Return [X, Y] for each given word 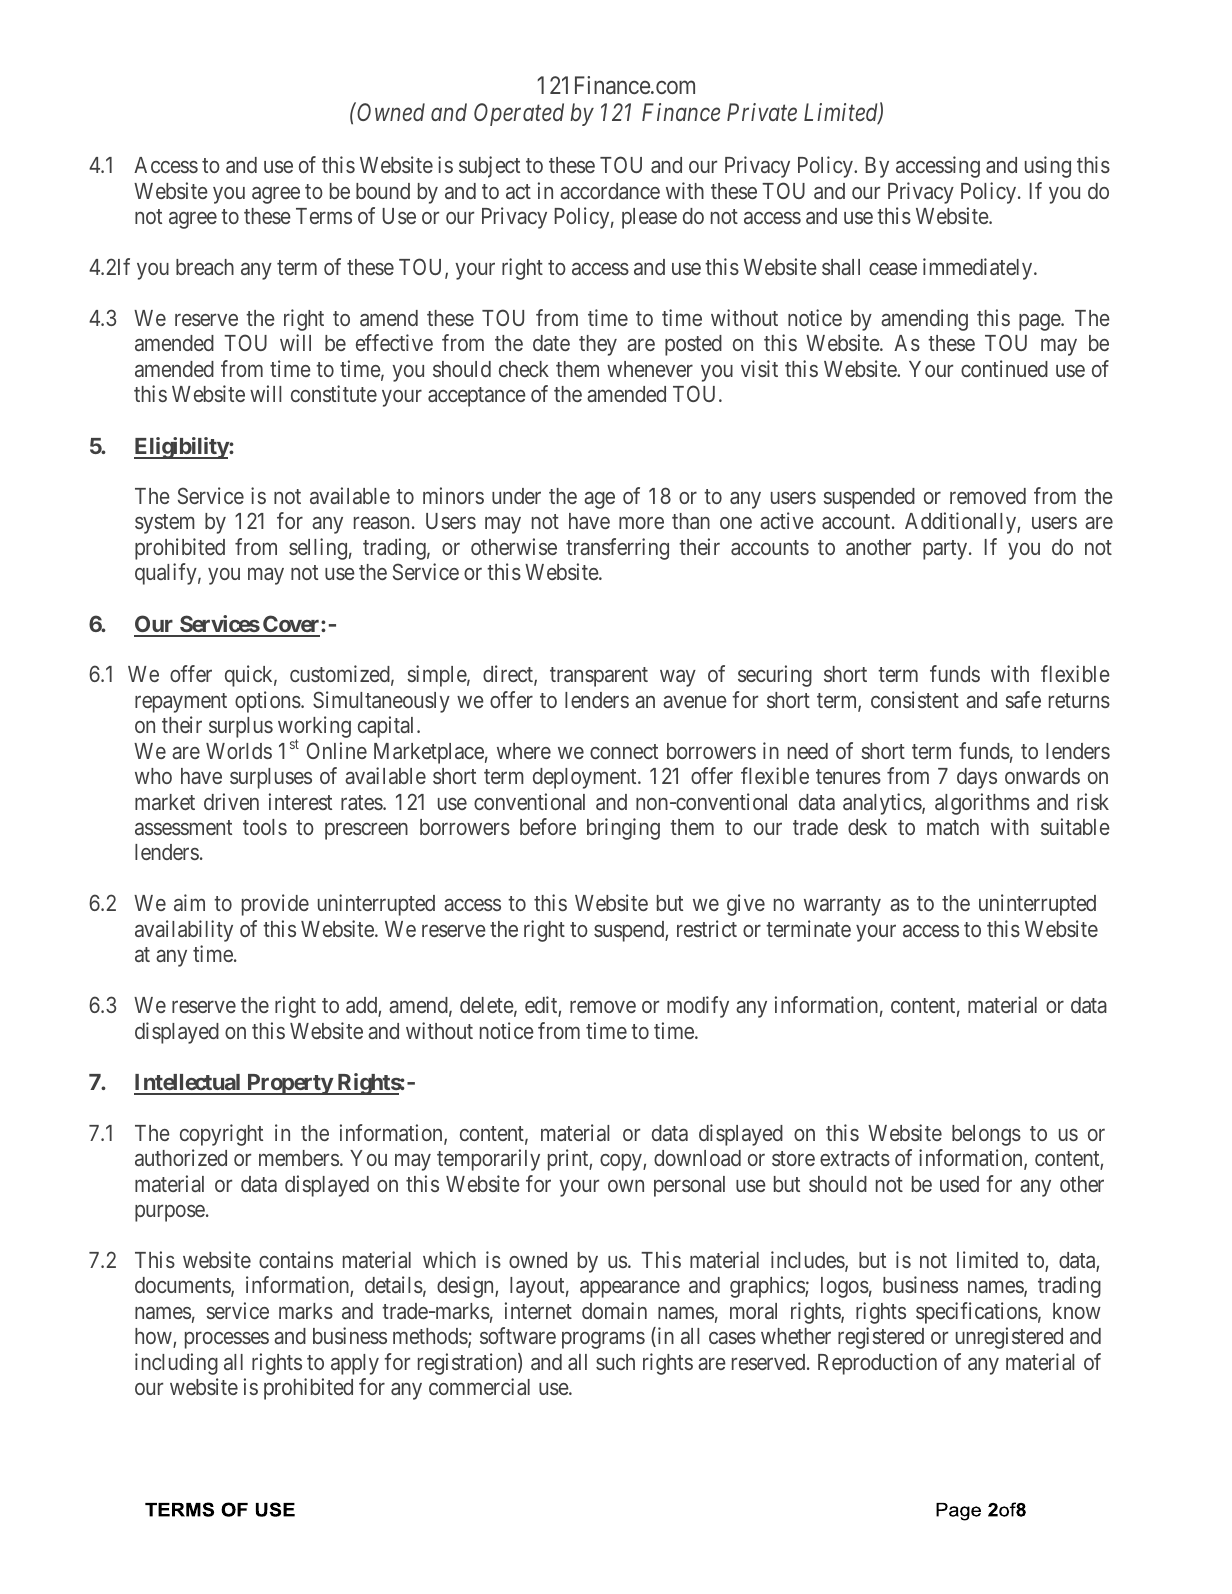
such [615, 1362]
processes [227, 1340]
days [977, 778]
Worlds [239, 751]
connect [624, 751]
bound [383, 191]
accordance [610, 191]
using [1048, 167]
